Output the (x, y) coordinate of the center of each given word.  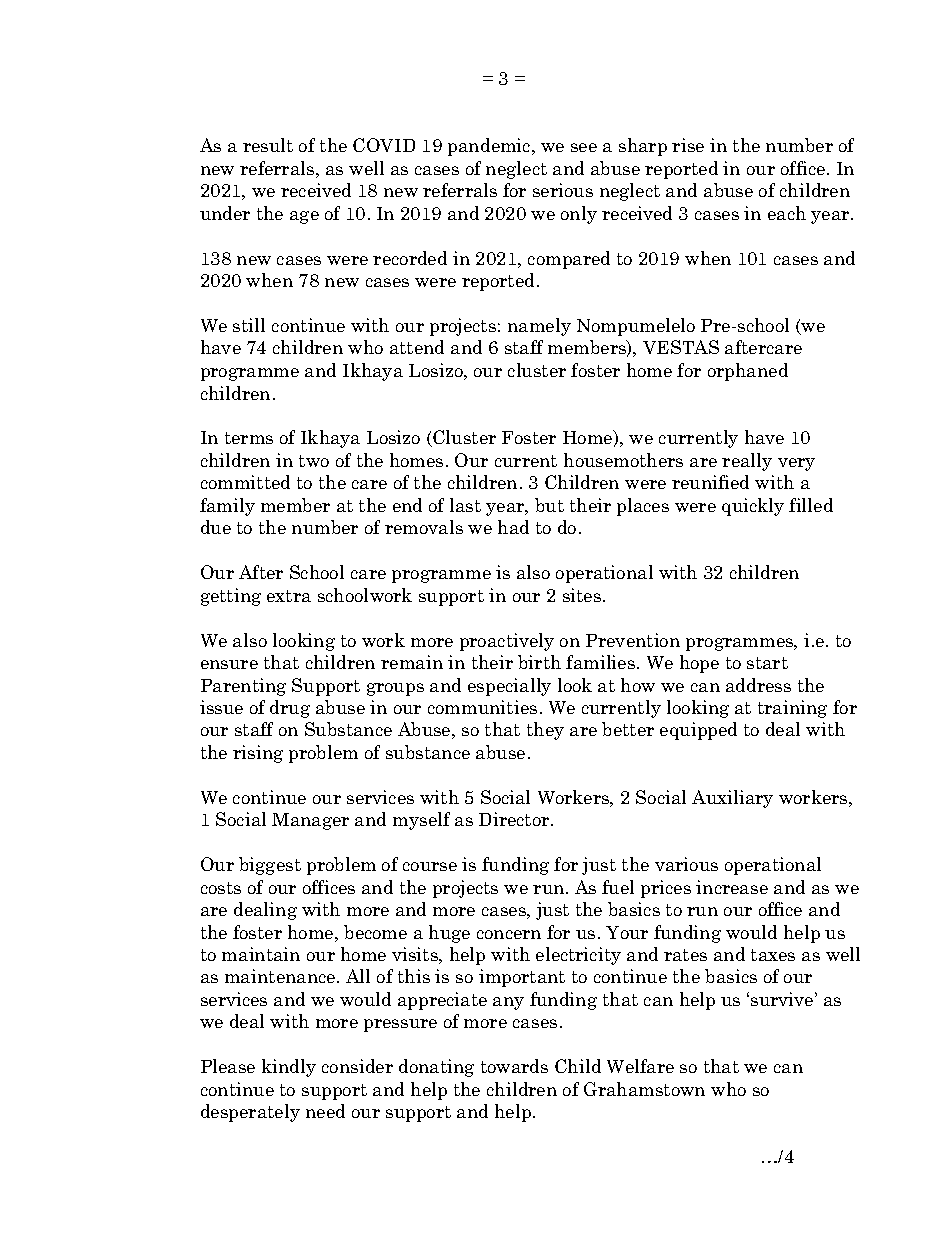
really (747, 462)
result (268, 145)
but (549, 505)
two (314, 461)
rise (688, 145)
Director (515, 819)
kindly (289, 1068)
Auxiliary (732, 799)
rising (258, 754)
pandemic (490, 147)
